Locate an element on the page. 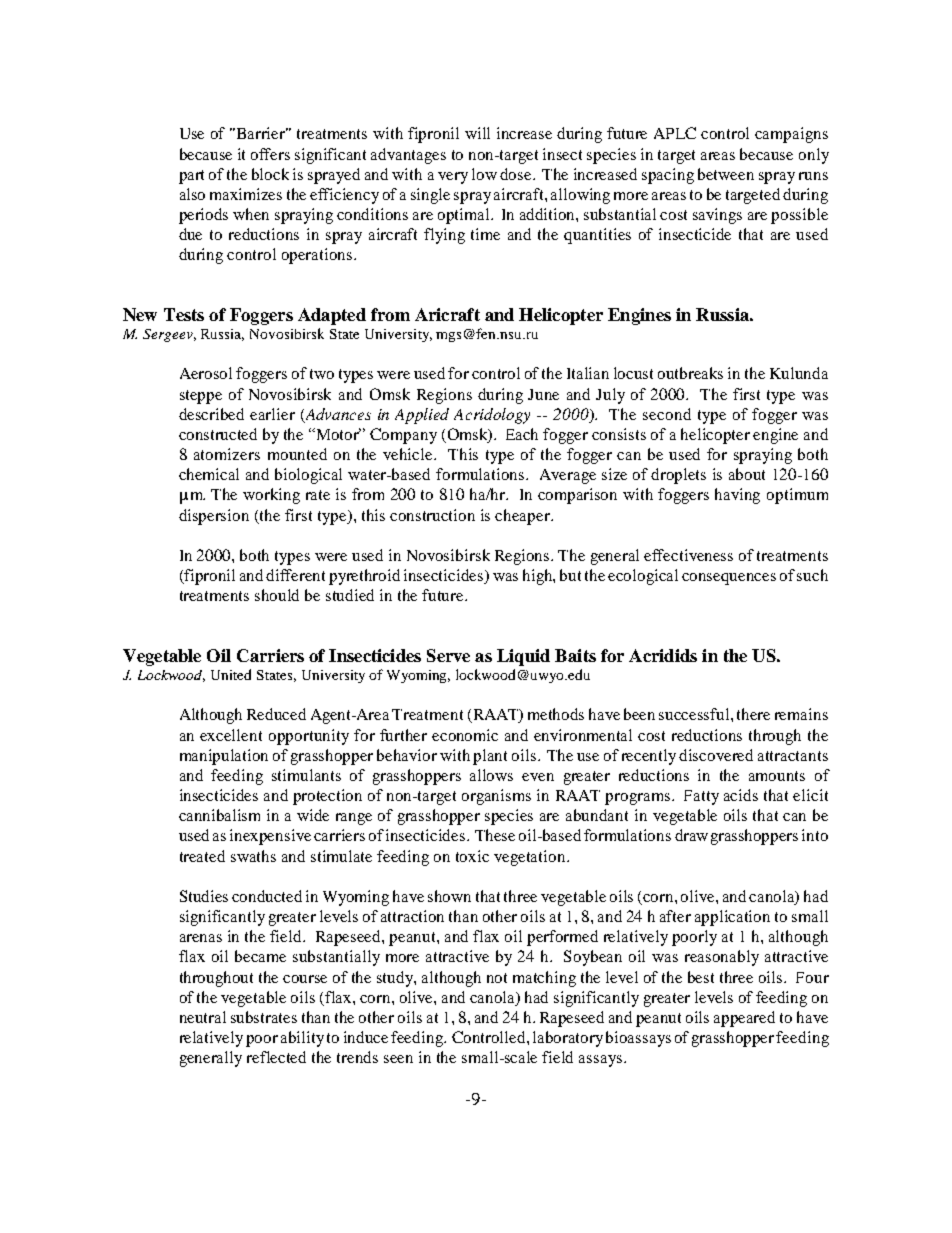 The height and width of the image is (1233, 952). Each is located at coordinates (522, 434).
